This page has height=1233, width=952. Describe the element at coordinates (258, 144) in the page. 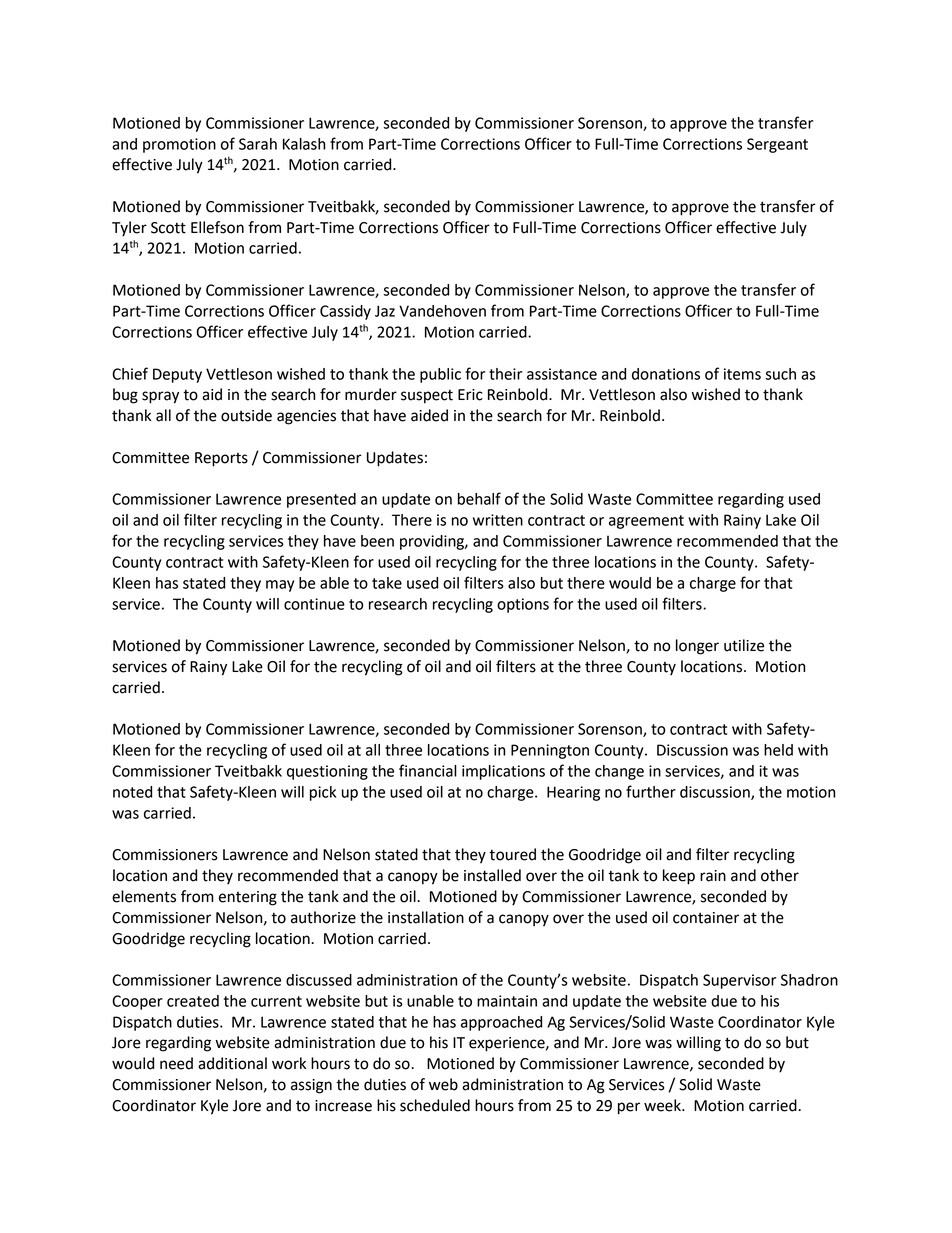

I see `Sarah` at that location.
